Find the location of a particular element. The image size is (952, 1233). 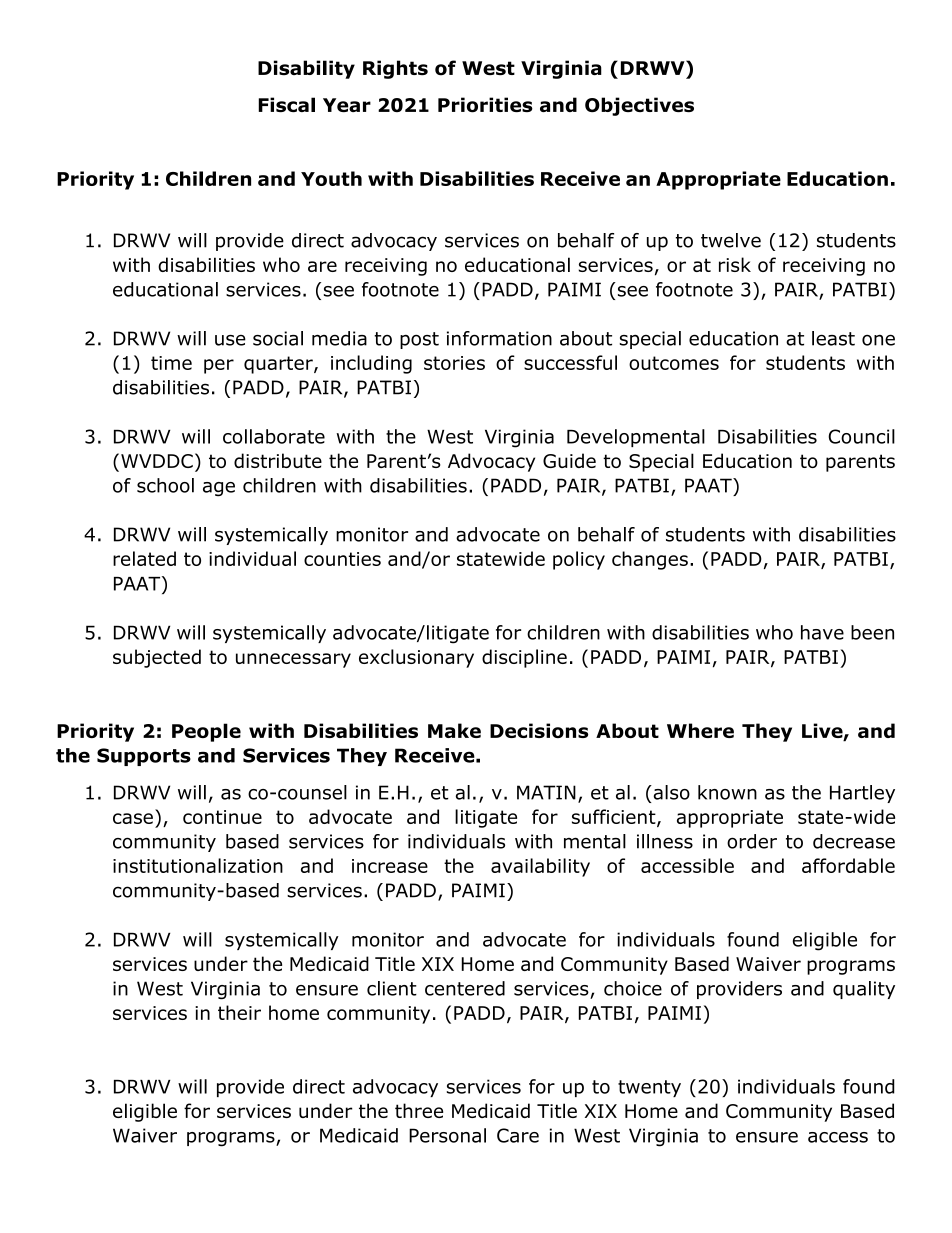

their is located at coordinates (239, 1012).
